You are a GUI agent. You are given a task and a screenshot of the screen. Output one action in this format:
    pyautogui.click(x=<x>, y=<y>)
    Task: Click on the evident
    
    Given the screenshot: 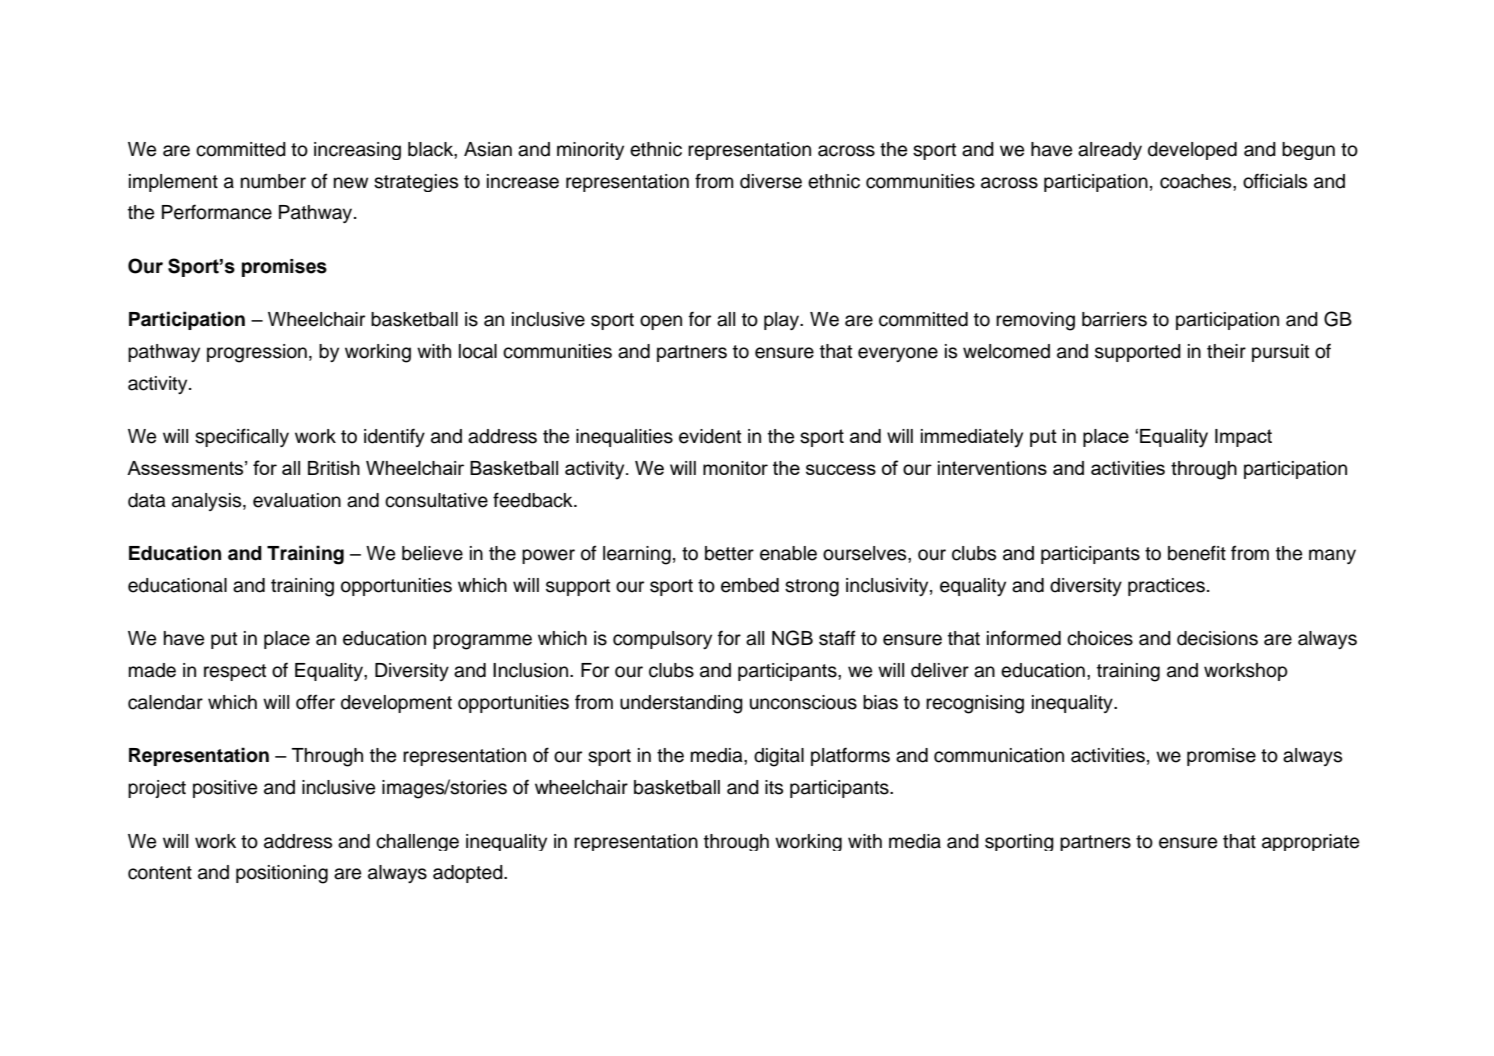 What is the action you would take?
    pyautogui.click(x=710, y=436)
